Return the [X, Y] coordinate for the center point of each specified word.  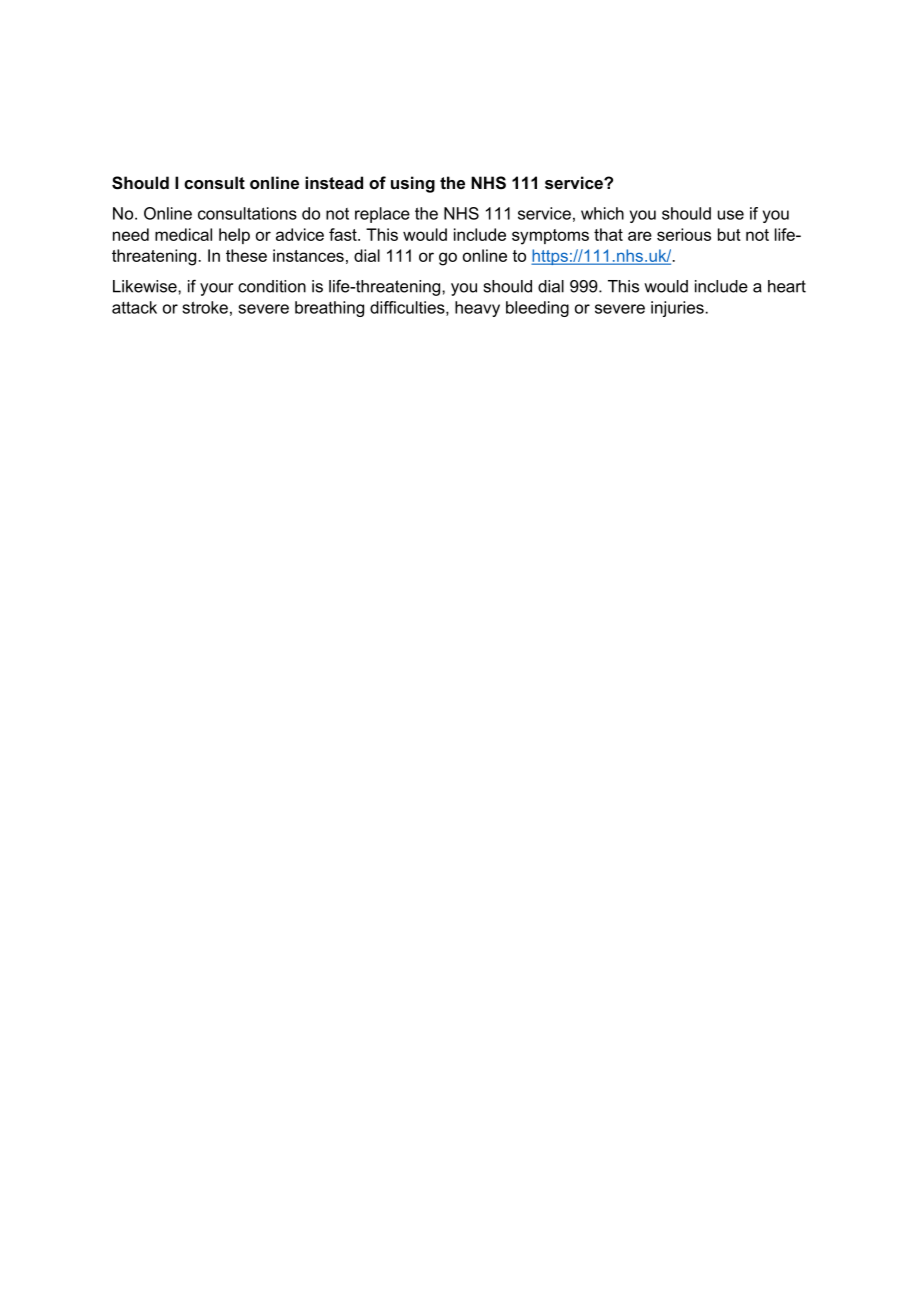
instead [334, 182]
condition [272, 286]
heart [787, 286]
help [234, 236]
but [729, 234]
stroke [205, 307]
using [413, 184]
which [602, 213]
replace [382, 215]
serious [684, 234]
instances [308, 255]
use [731, 215]
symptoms [550, 237]
